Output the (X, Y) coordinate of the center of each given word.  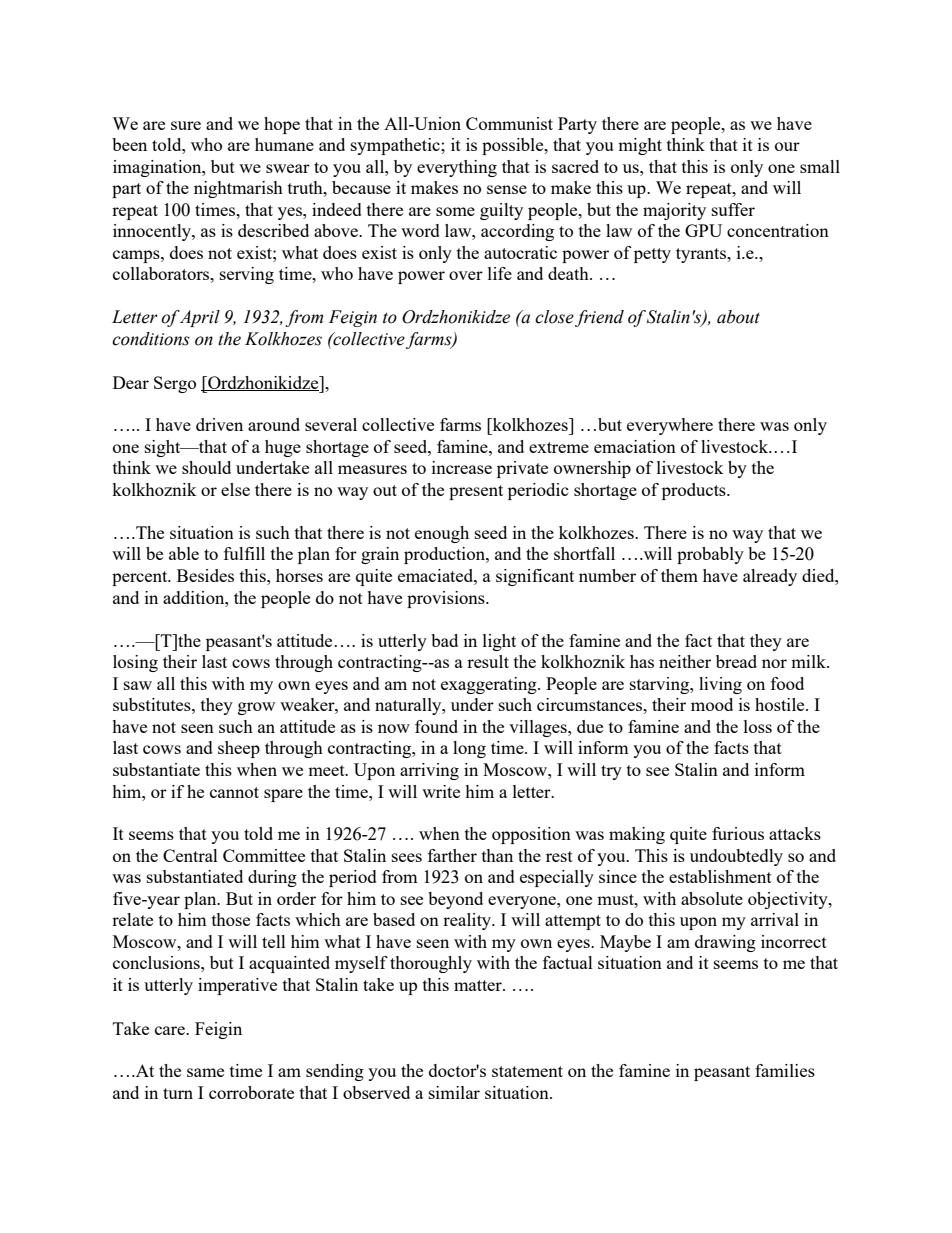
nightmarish (238, 189)
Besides (205, 575)
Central (190, 855)
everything (457, 168)
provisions (447, 599)
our (787, 146)
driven (219, 424)
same (205, 1072)
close (554, 317)
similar (454, 1092)
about (738, 317)
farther (452, 855)
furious (738, 833)
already (770, 577)
